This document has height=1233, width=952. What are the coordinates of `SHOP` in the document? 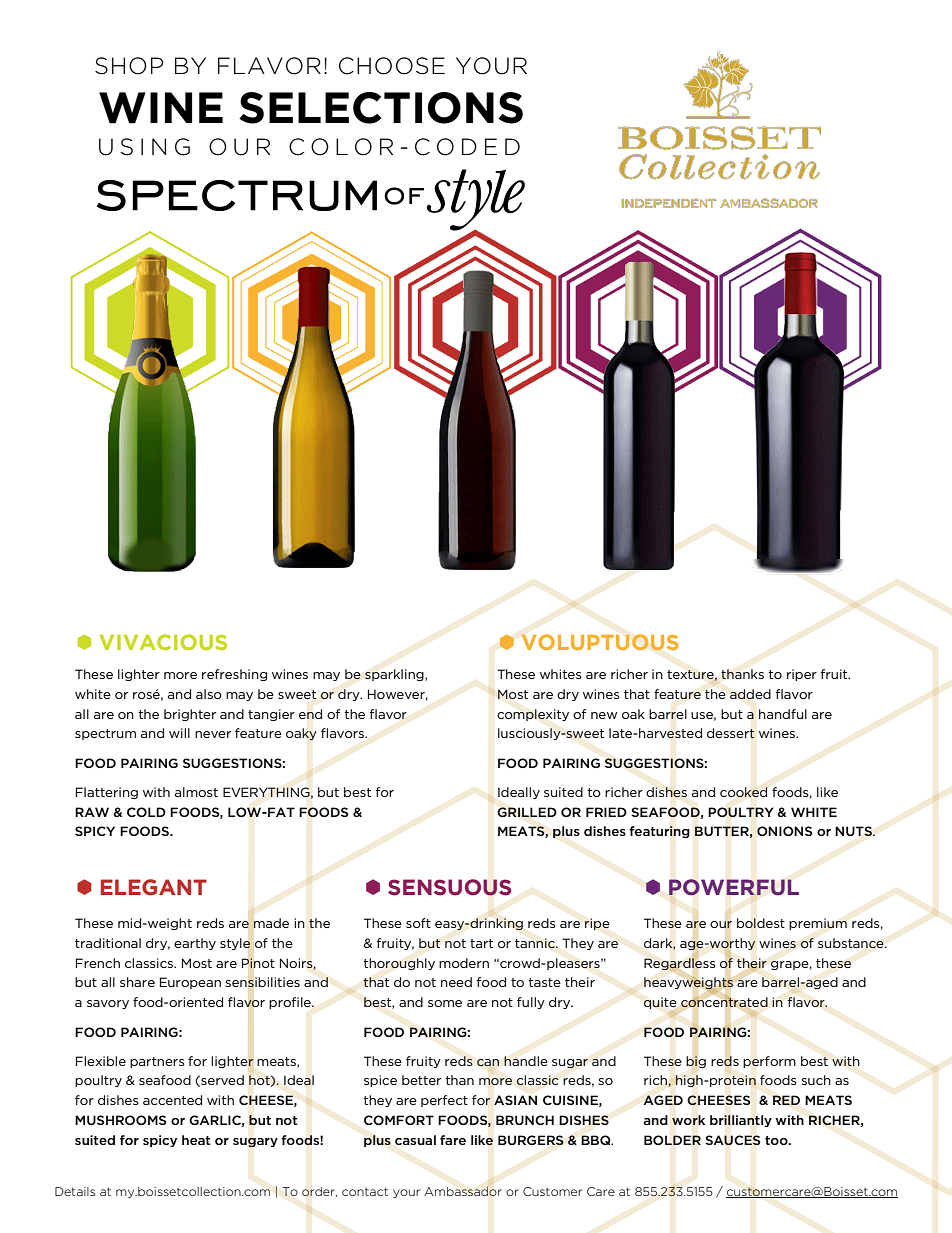 It's located at (129, 66).
